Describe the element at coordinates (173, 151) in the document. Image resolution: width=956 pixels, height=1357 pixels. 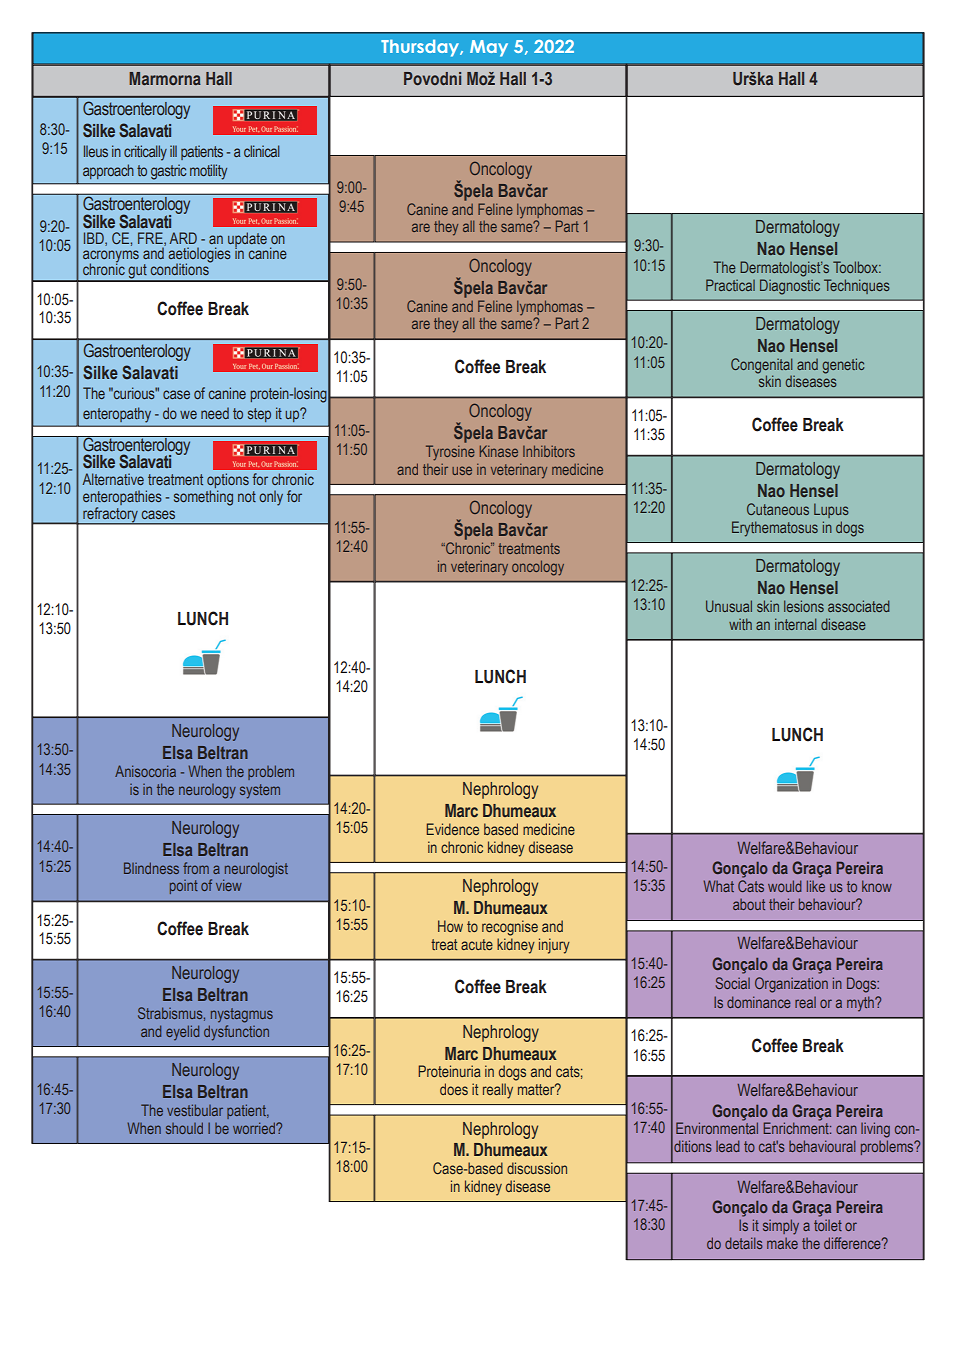
I see `ill` at that location.
